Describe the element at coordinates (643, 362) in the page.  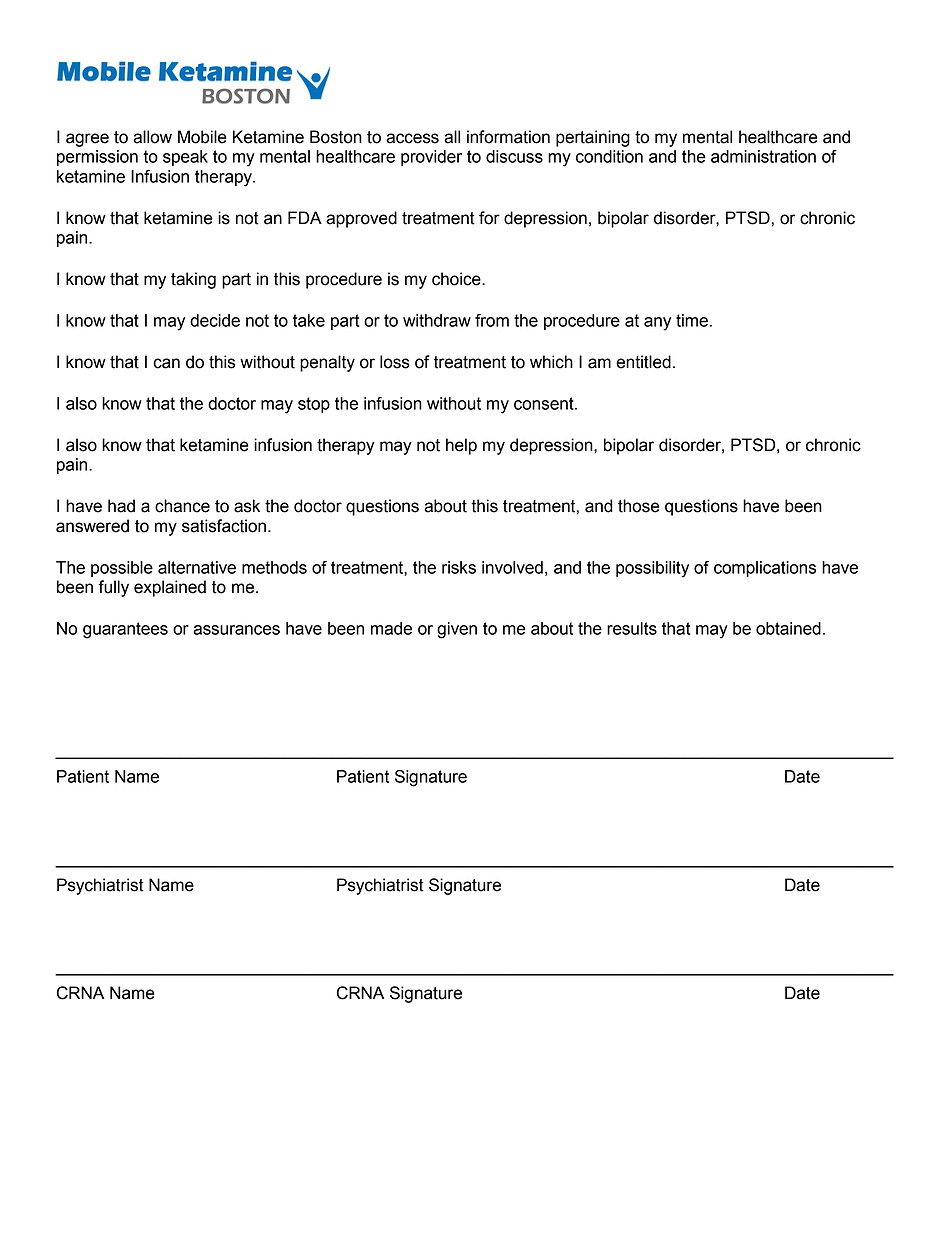
I see `entitled` at that location.
